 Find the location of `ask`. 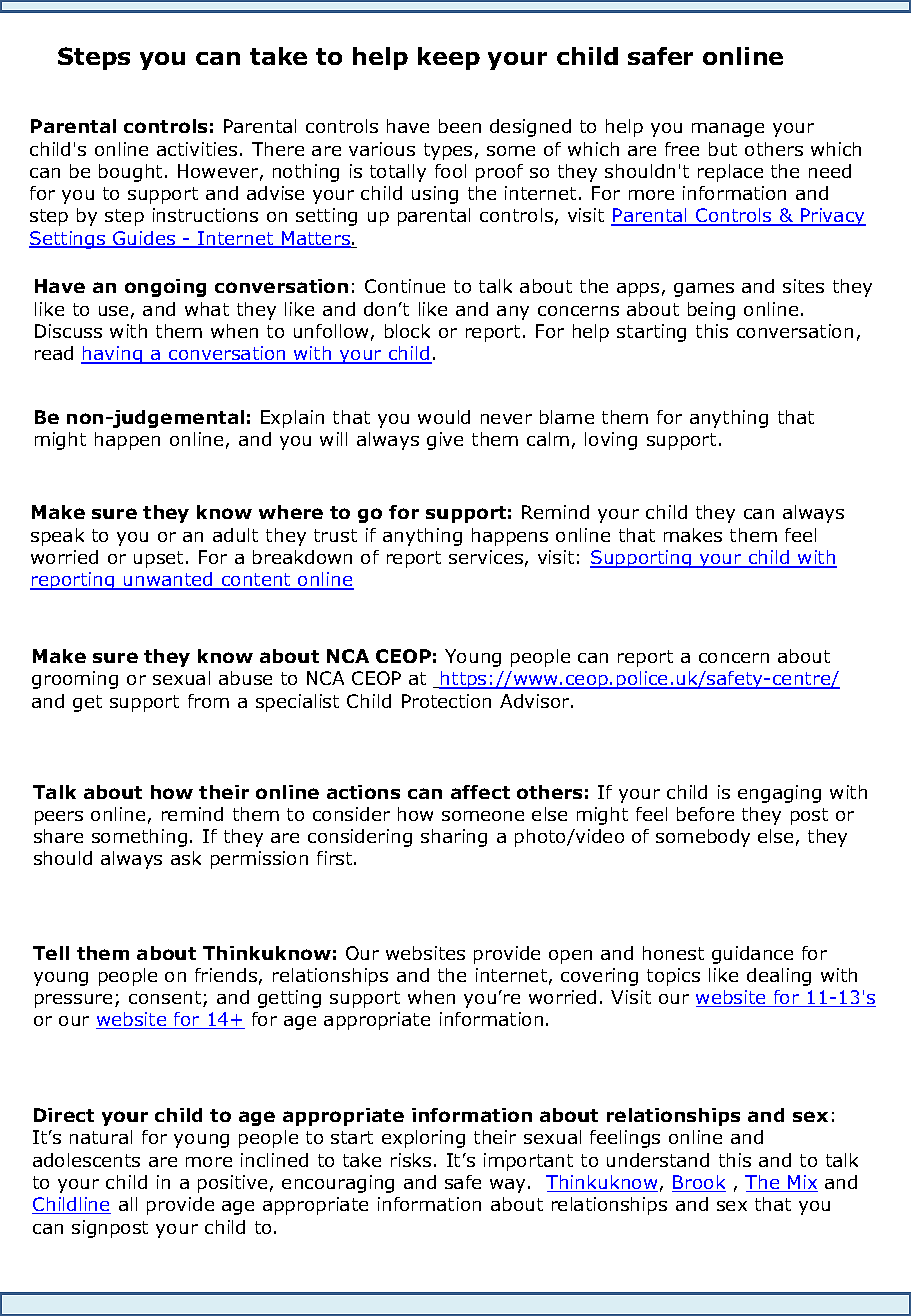

ask is located at coordinates (186, 858).
